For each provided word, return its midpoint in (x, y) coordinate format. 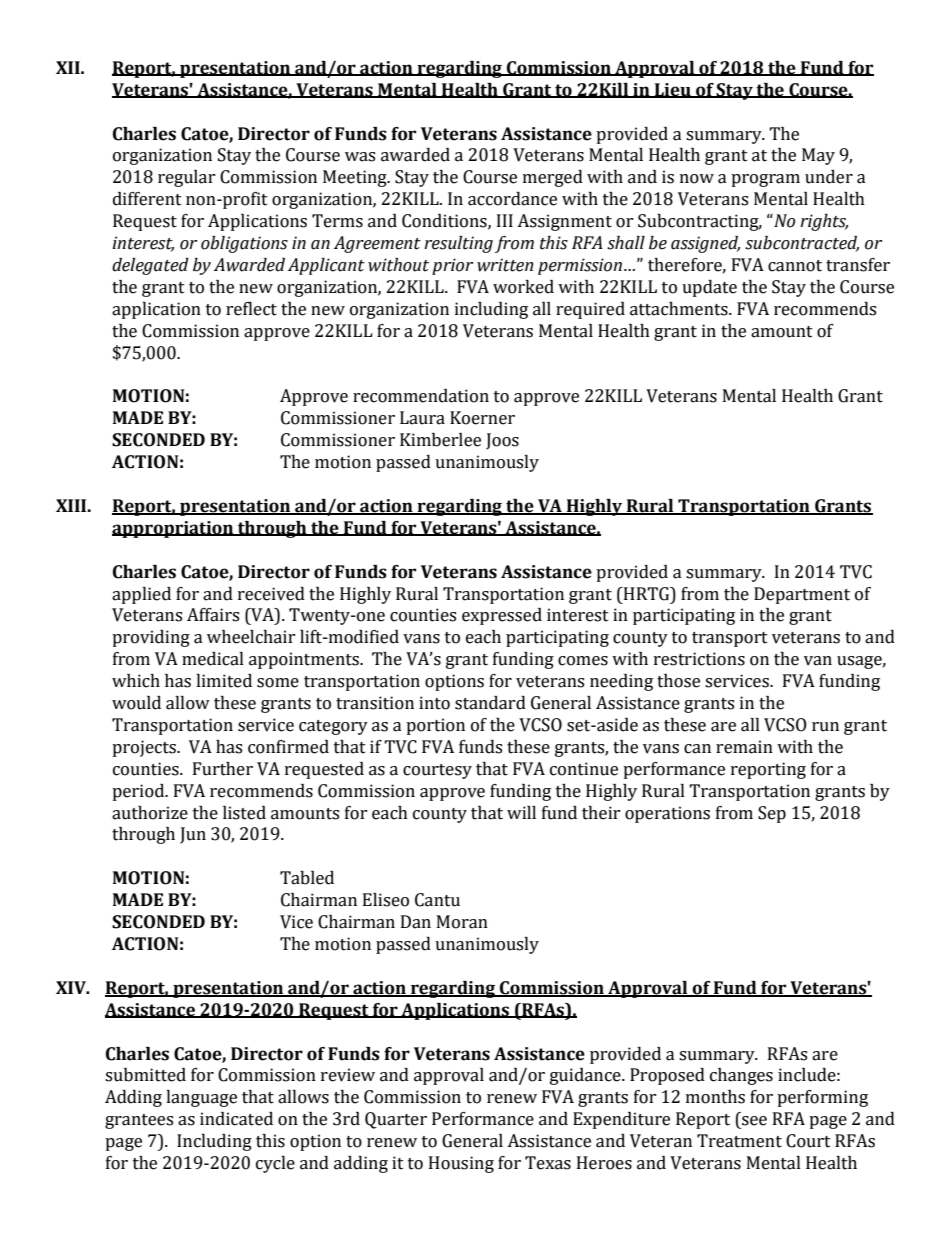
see (754, 1121)
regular (187, 178)
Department (802, 595)
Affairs (213, 615)
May (818, 156)
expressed (502, 616)
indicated (236, 1119)
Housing (461, 1164)
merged (553, 178)
